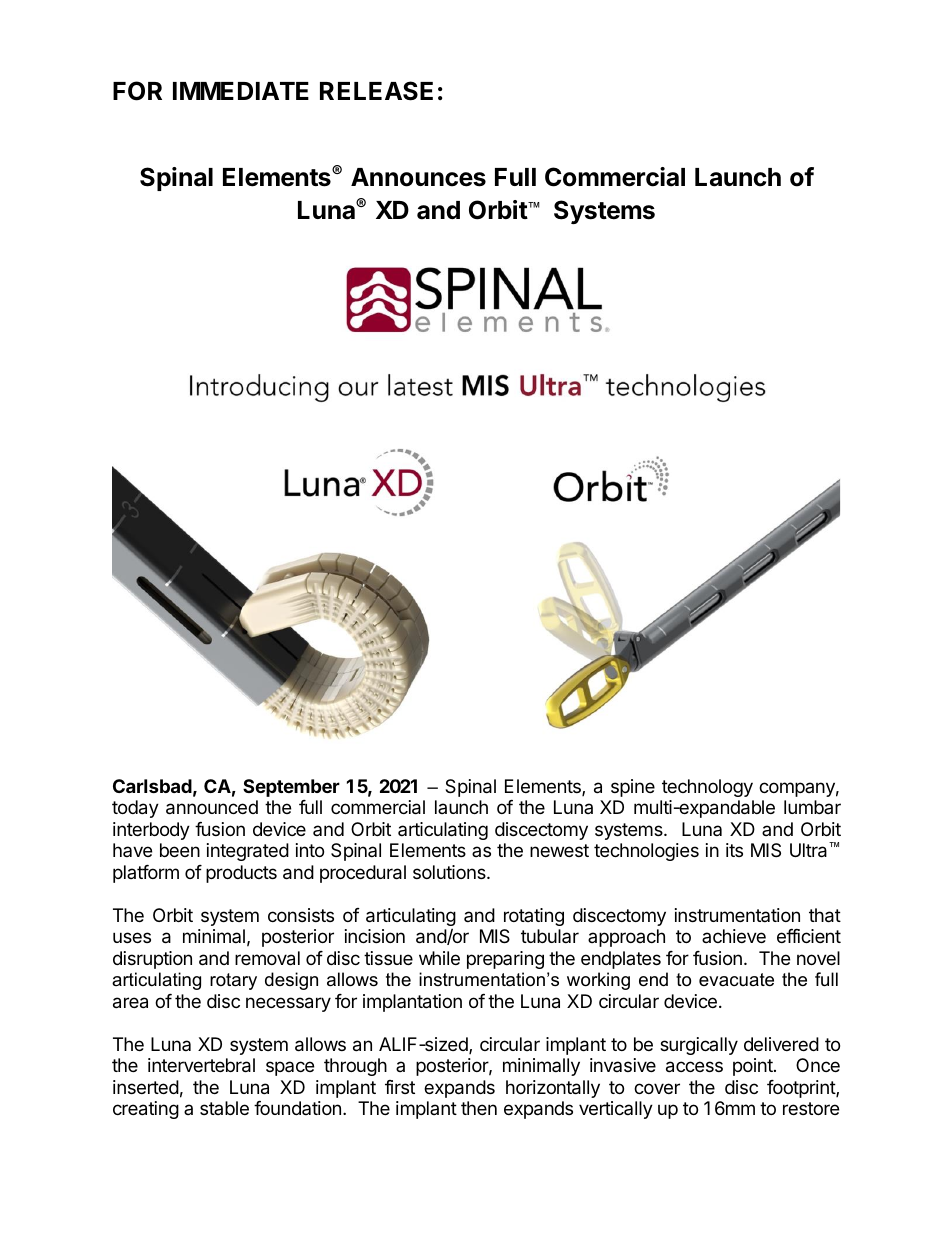  Describe the element at coordinates (633, 788) in the screenshot. I see `spine` at that location.
